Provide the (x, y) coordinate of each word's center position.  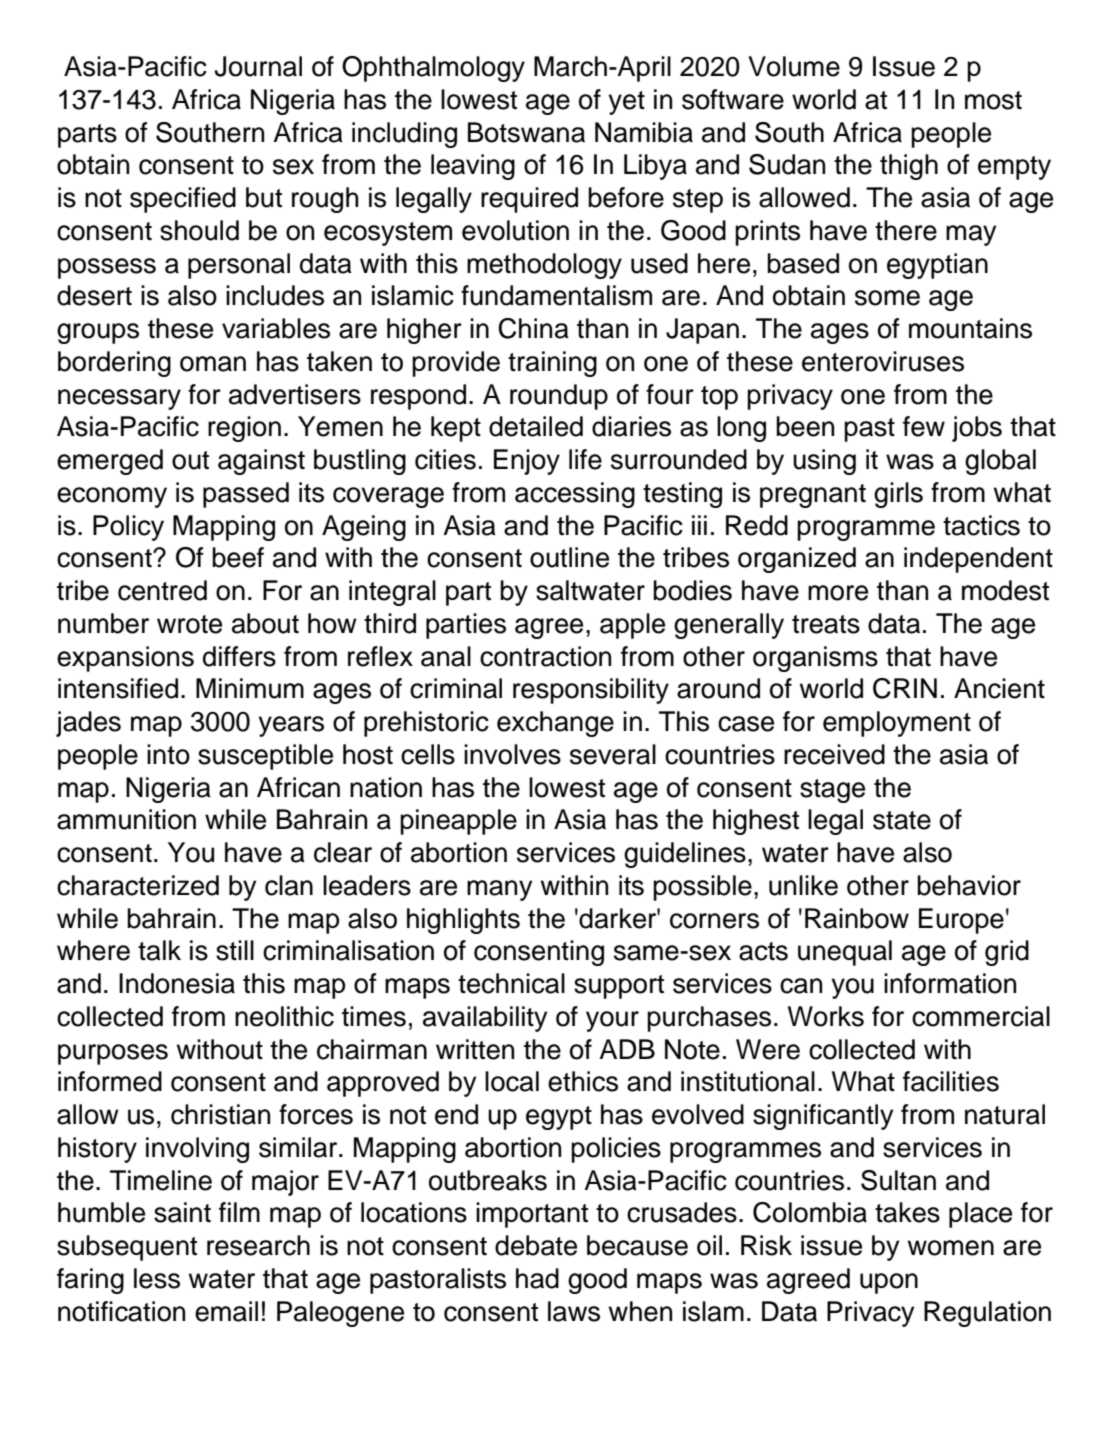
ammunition (126, 819)
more (838, 593)
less (157, 1278)
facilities (951, 1081)
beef (238, 557)
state (902, 820)
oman (213, 364)
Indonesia (177, 983)
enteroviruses (883, 361)
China (533, 328)
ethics (583, 1081)
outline (569, 557)
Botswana (526, 132)
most (993, 100)
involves (512, 754)
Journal (258, 66)
